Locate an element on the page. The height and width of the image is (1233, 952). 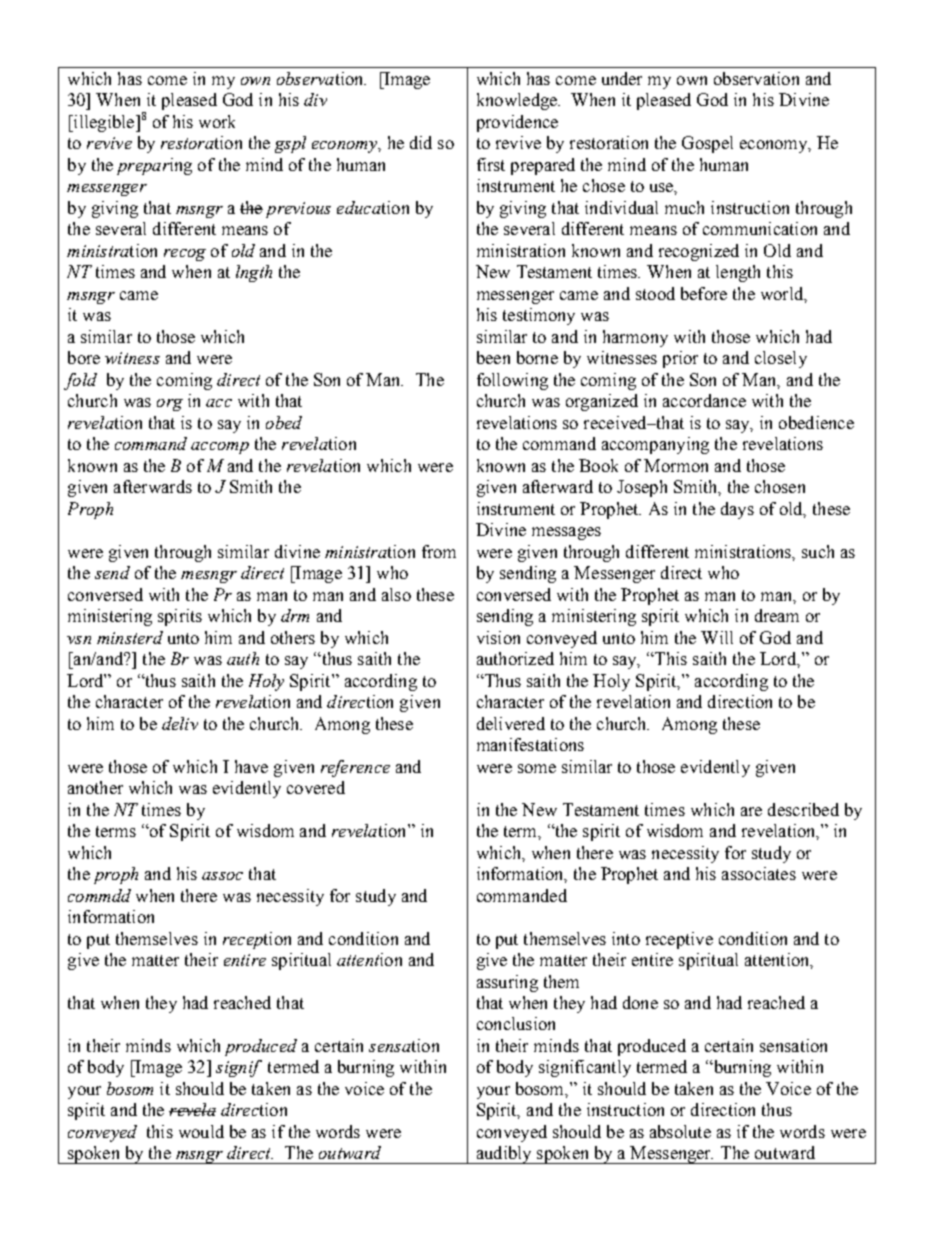
audibly is located at coordinates (504, 1155).
